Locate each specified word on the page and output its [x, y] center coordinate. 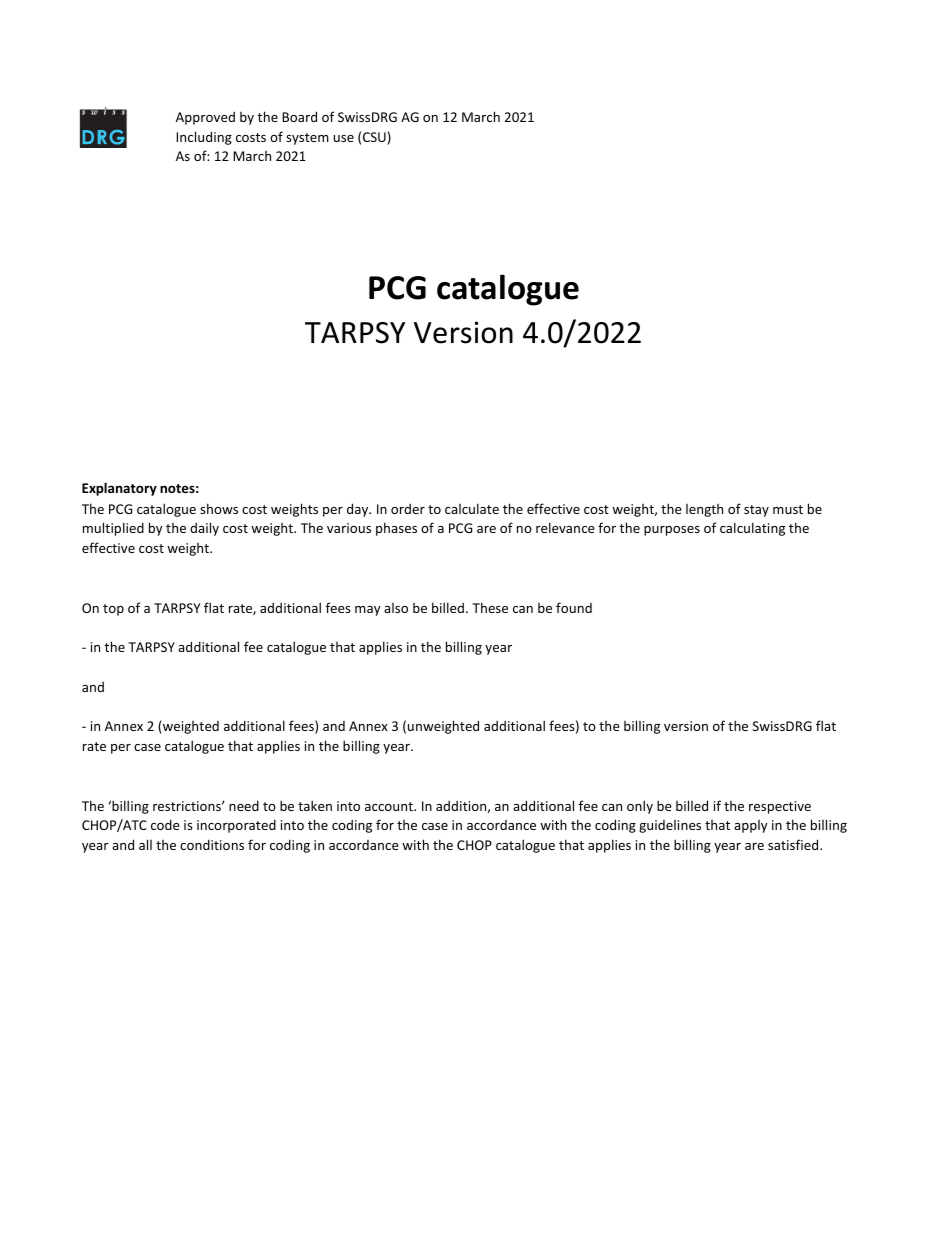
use [344, 138]
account [390, 806]
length [704, 510]
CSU [374, 137]
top [113, 610]
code [165, 824]
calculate [472, 508]
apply [751, 826]
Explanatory [119, 489]
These [490, 607]
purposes [672, 531]
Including [204, 138]
